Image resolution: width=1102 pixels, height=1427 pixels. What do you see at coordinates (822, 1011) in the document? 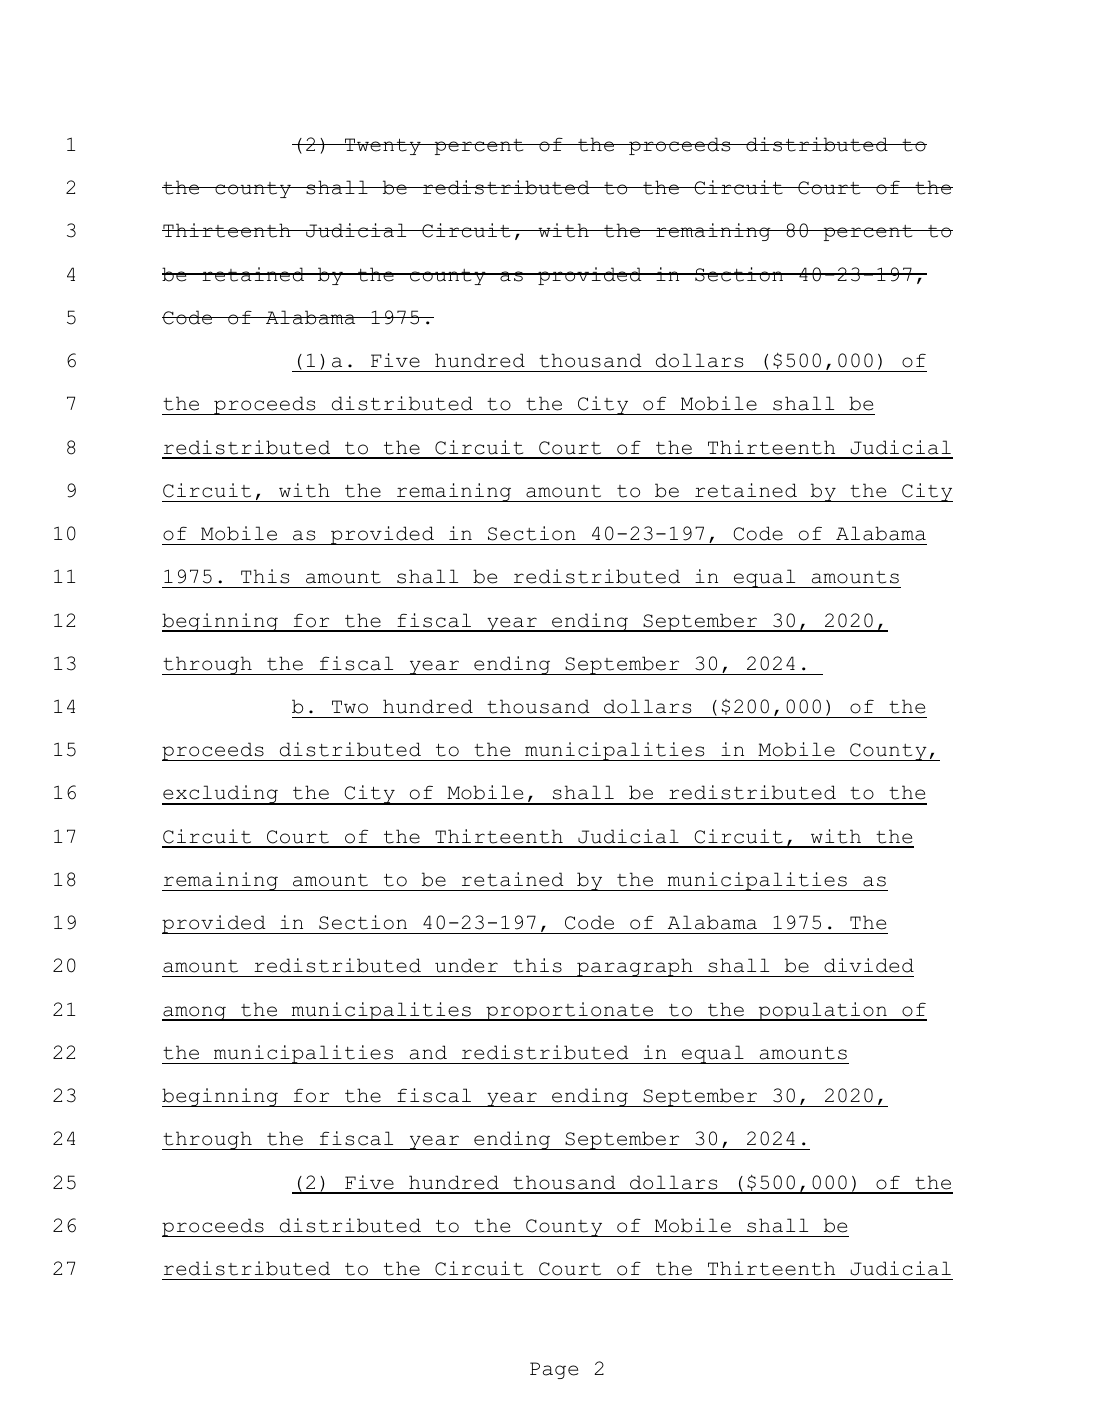
I see `population` at bounding box center [822, 1011].
